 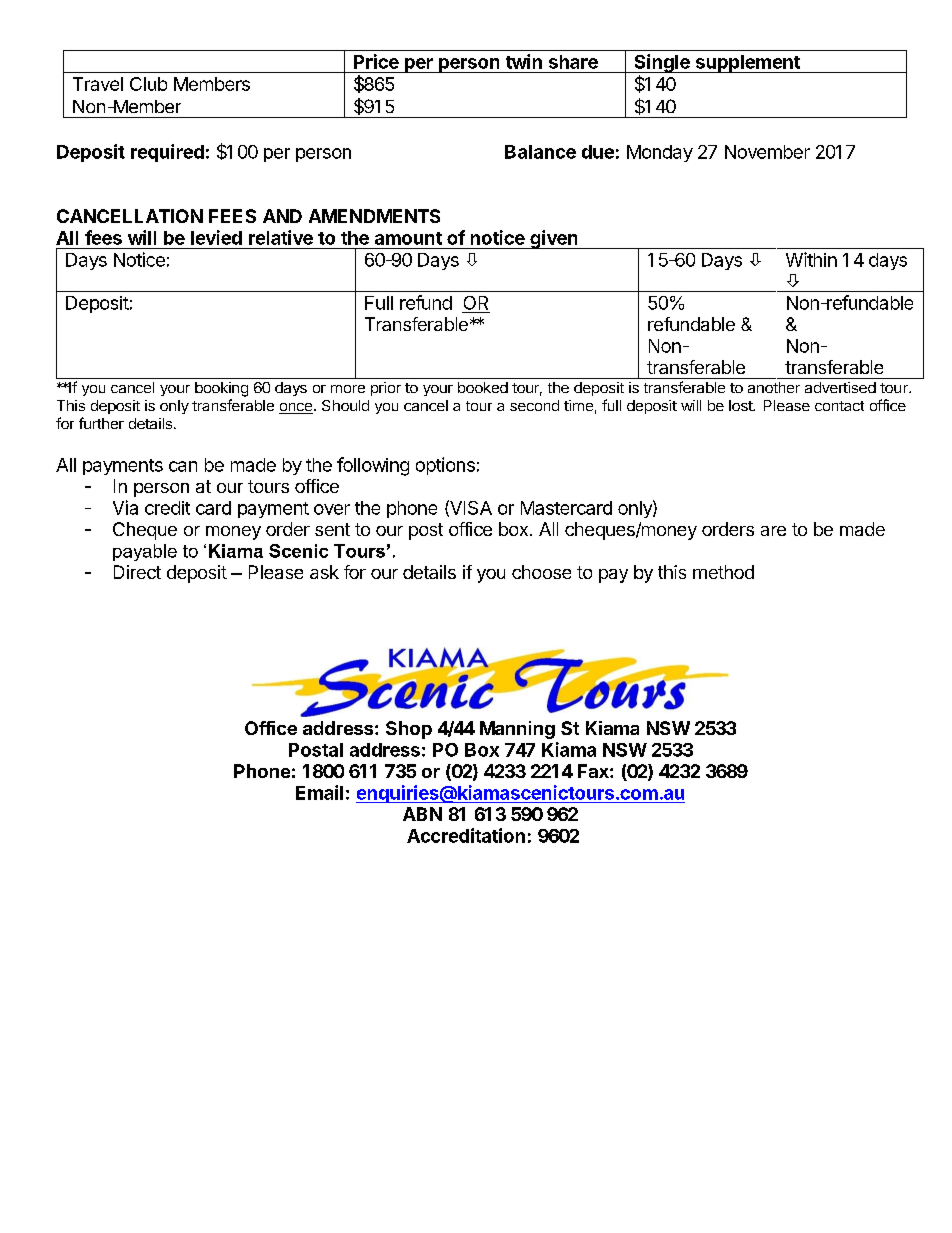 What do you see at coordinates (723, 572) in the page?
I see `method` at bounding box center [723, 572].
